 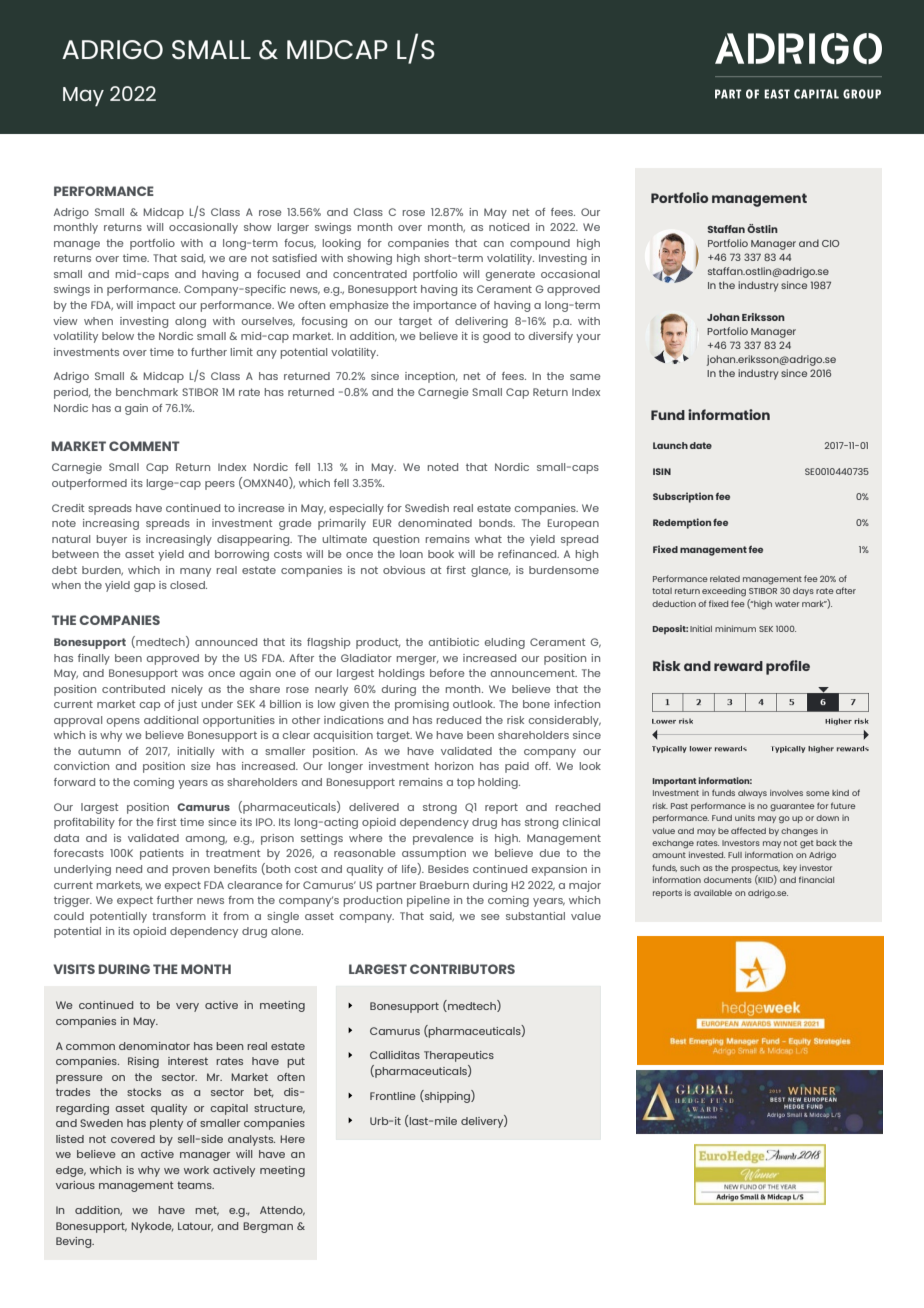 I want to click on impact, so click(x=156, y=306).
